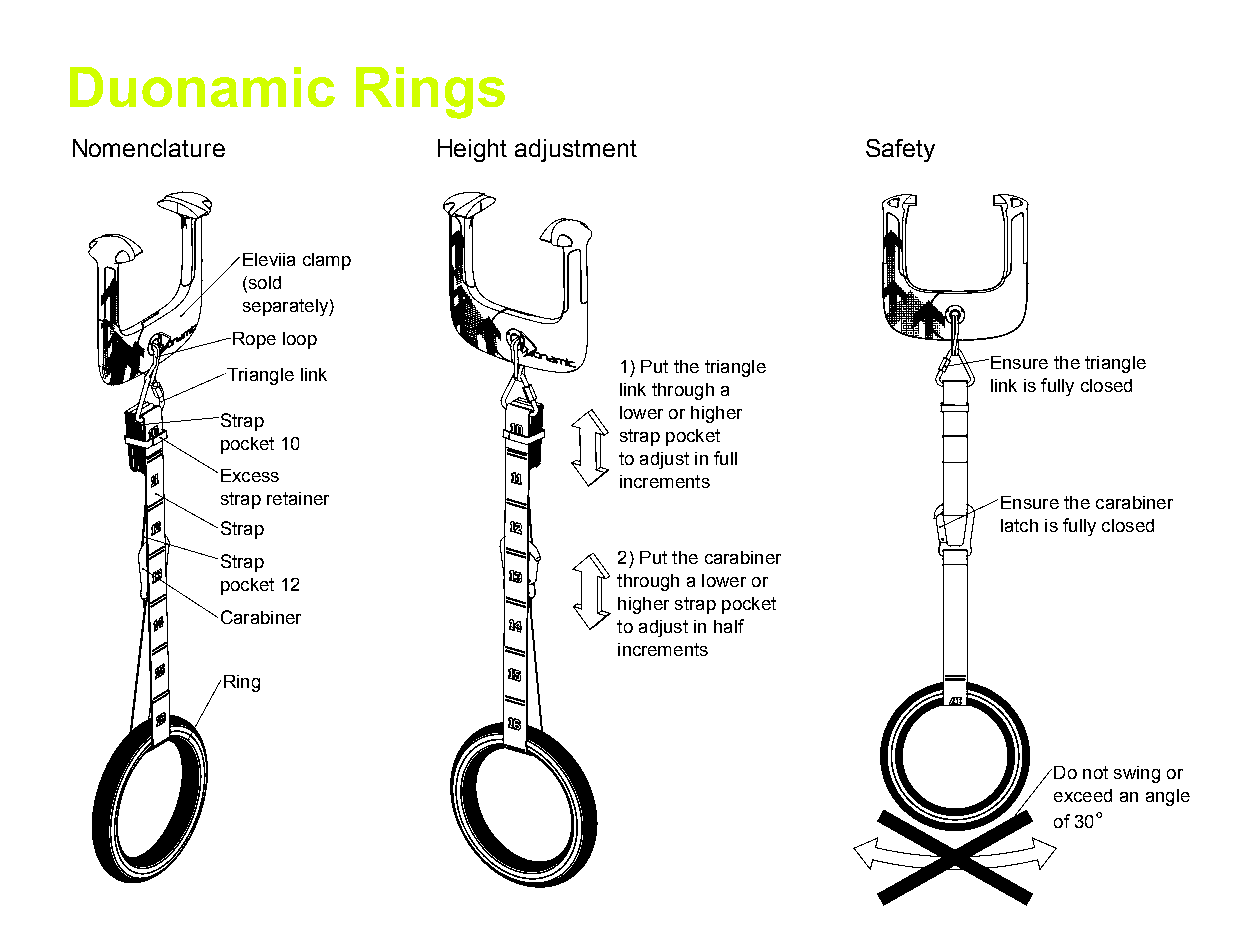 This screenshot has height=952, width=1233. I want to click on half, so click(729, 626).
